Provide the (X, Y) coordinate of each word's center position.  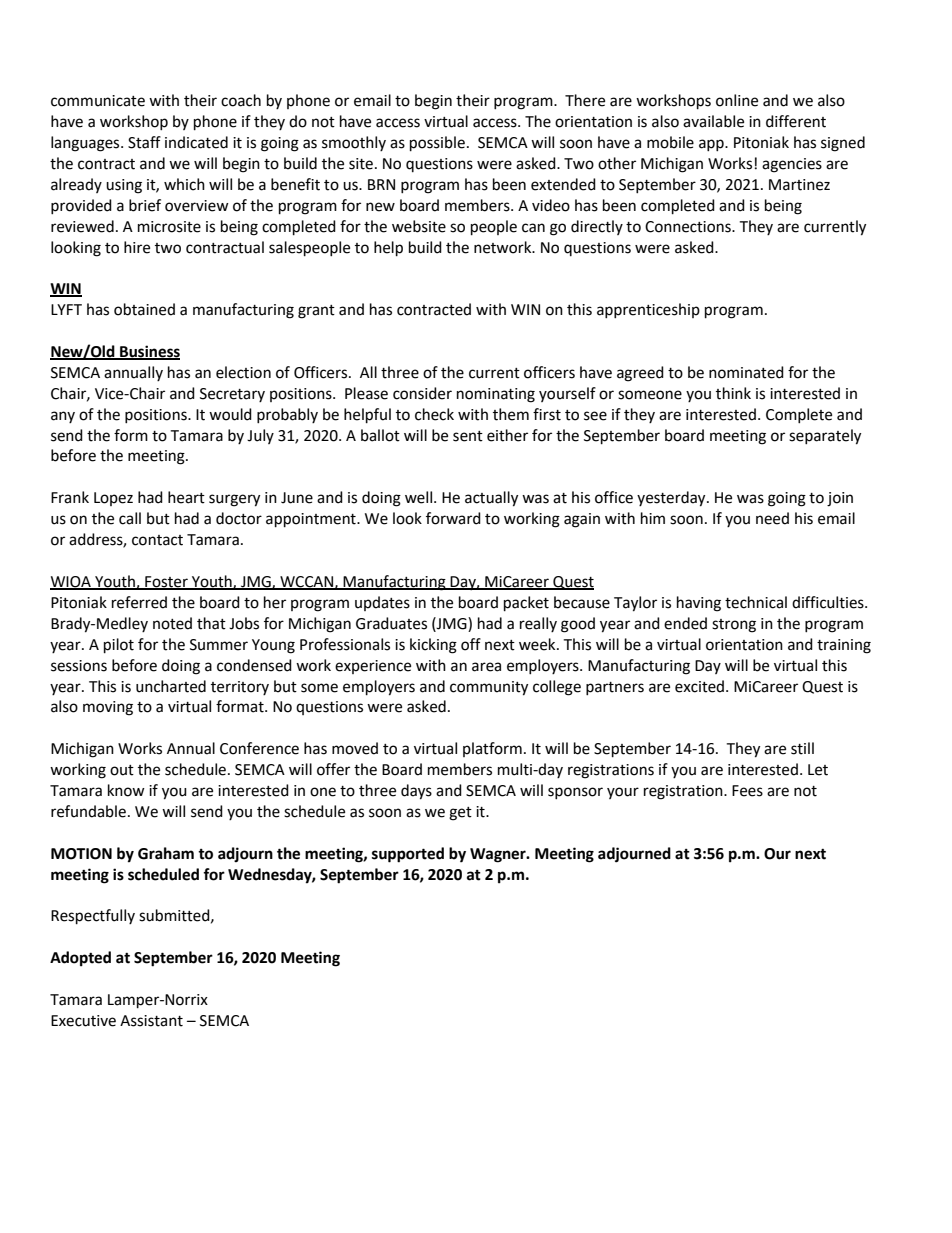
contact (157, 540)
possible (437, 144)
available (713, 121)
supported (408, 855)
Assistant (151, 1021)
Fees (747, 791)
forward (453, 518)
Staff (144, 142)
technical (756, 602)
